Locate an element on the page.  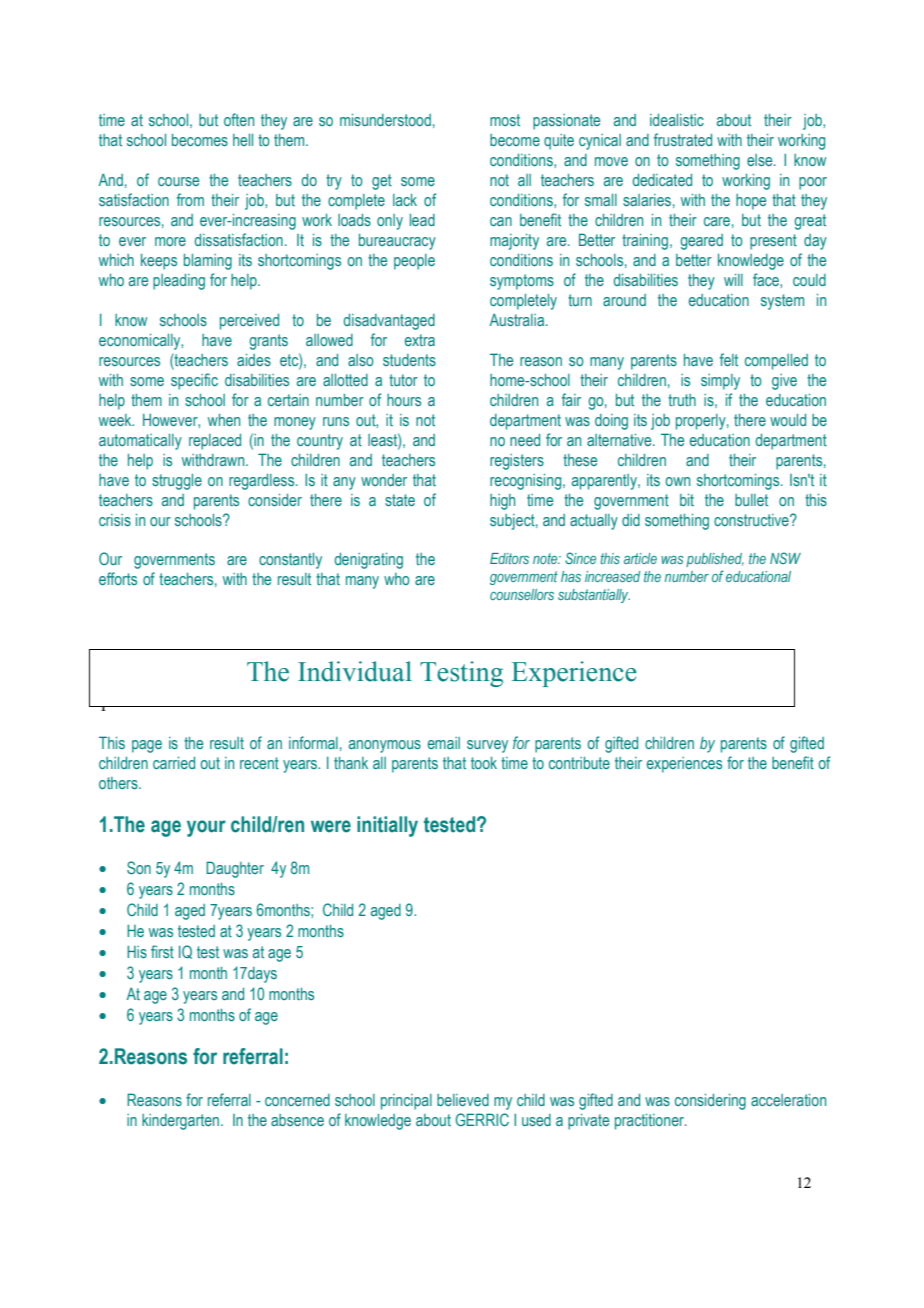
efforts is located at coordinates (118, 578).
